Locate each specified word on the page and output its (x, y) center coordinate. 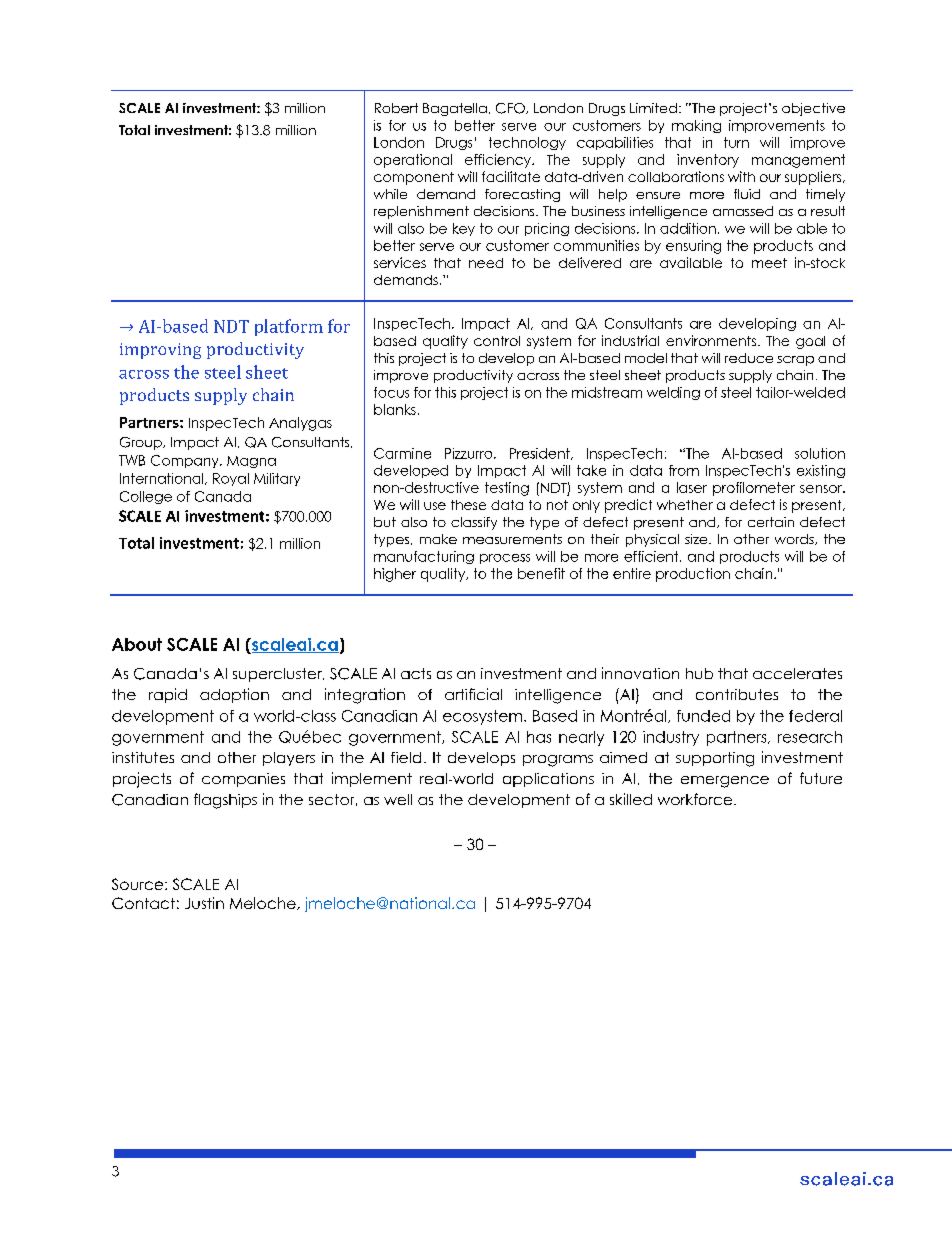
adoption (234, 695)
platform (289, 327)
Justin (204, 903)
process (505, 559)
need (486, 263)
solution (820, 453)
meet (769, 263)
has (539, 737)
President (541, 454)
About (137, 644)
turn (736, 142)
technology (527, 143)
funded (703, 716)
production (693, 575)
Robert (396, 108)
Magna (251, 462)
